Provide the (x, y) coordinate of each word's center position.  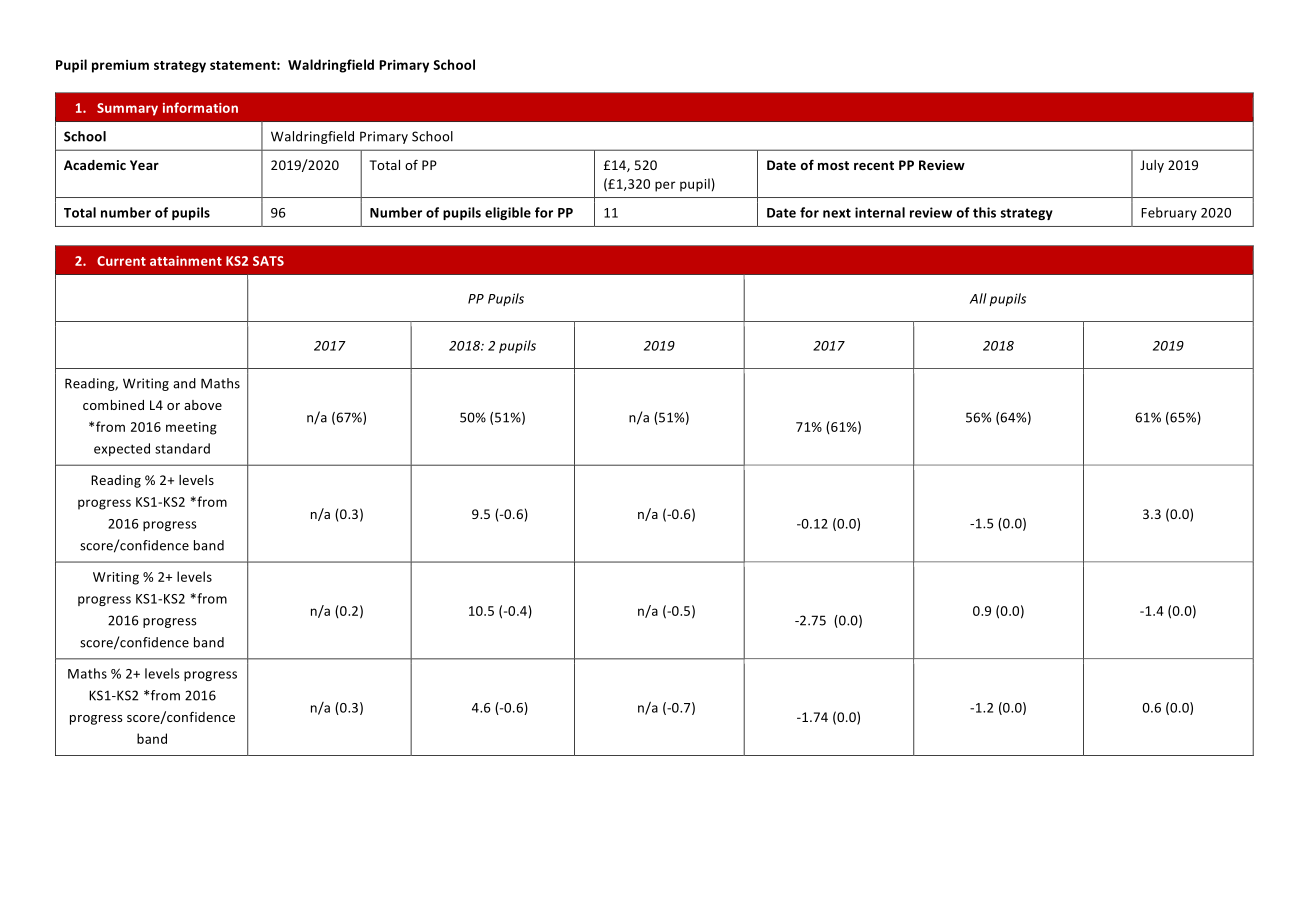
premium (120, 66)
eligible (508, 213)
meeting (191, 428)
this (984, 212)
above (203, 405)
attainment (186, 261)
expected (122, 449)
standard (182, 448)
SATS (268, 261)
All (978, 298)
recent (874, 165)
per (665, 186)
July (1152, 166)
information (200, 107)
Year (144, 165)
